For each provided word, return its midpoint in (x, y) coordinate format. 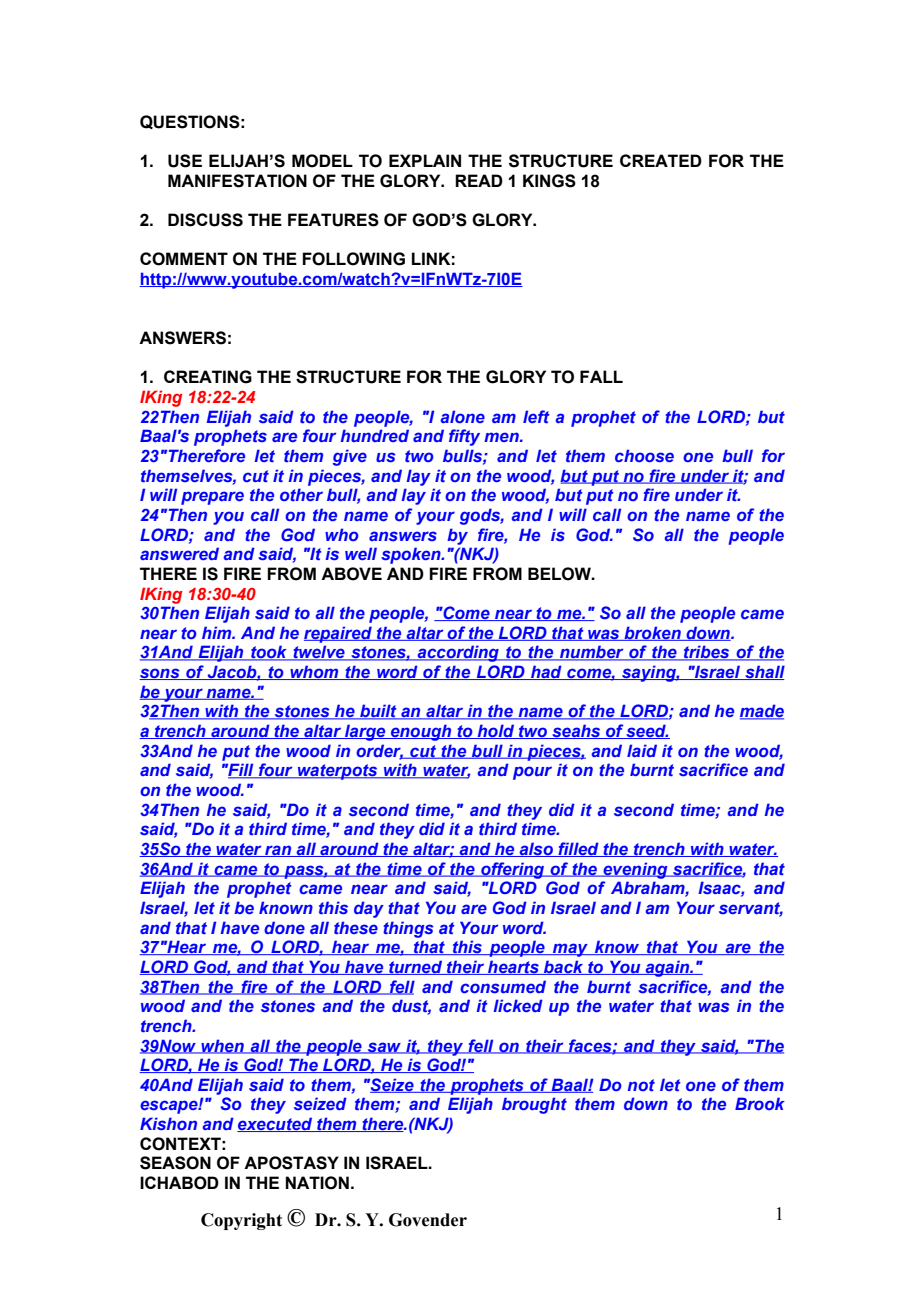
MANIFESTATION (237, 181)
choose (644, 455)
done (284, 927)
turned (416, 967)
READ (479, 180)
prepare (212, 498)
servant (751, 909)
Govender (428, 1220)
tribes (707, 653)
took (269, 653)
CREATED (661, 160)
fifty (464, 437)
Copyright (241, 1221)
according (458, 653)
